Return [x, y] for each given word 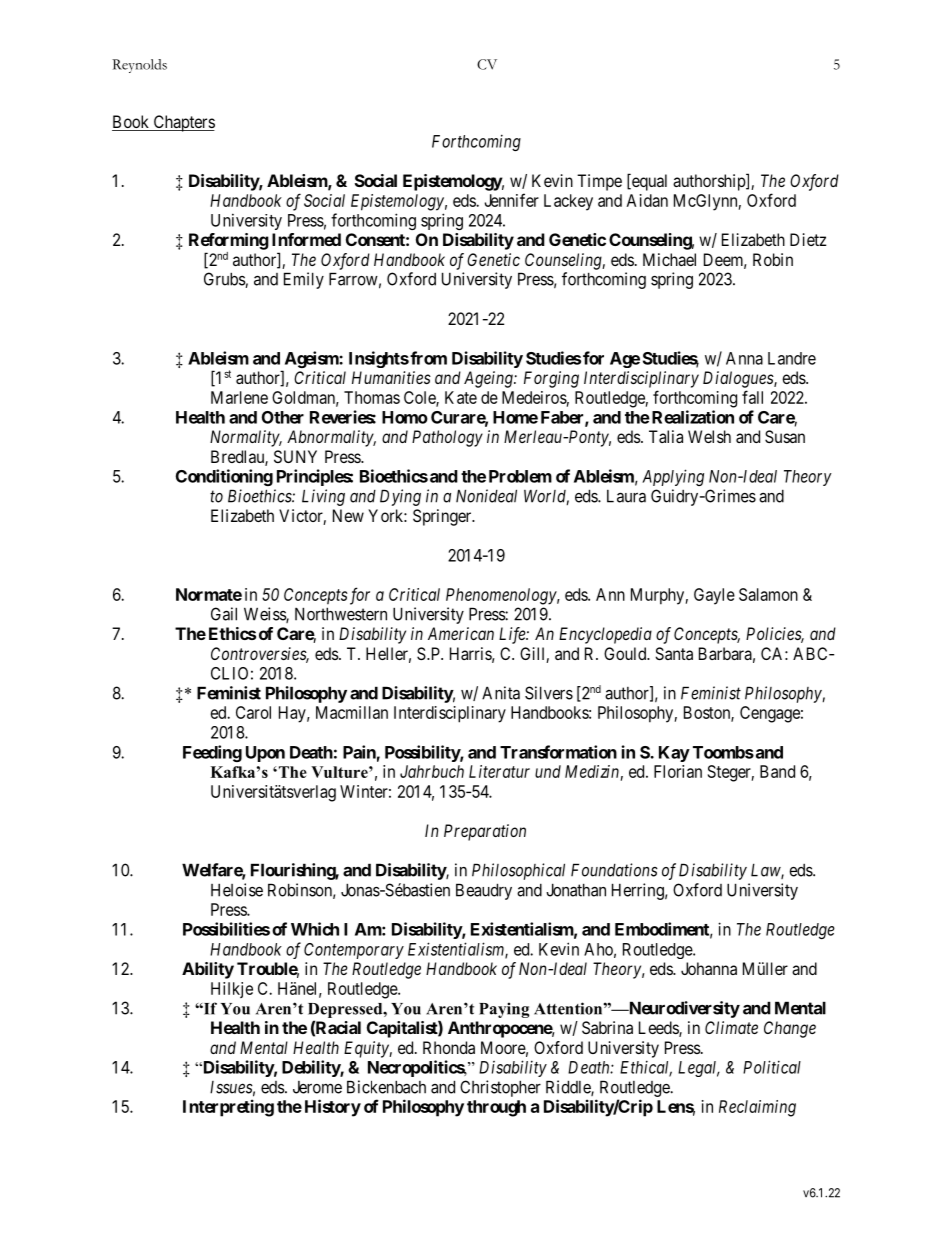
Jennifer [511, 200]
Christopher [500, 1088]
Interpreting [228, 1108]
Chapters [183, 123]
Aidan [647, 200]
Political [772, 1067]
